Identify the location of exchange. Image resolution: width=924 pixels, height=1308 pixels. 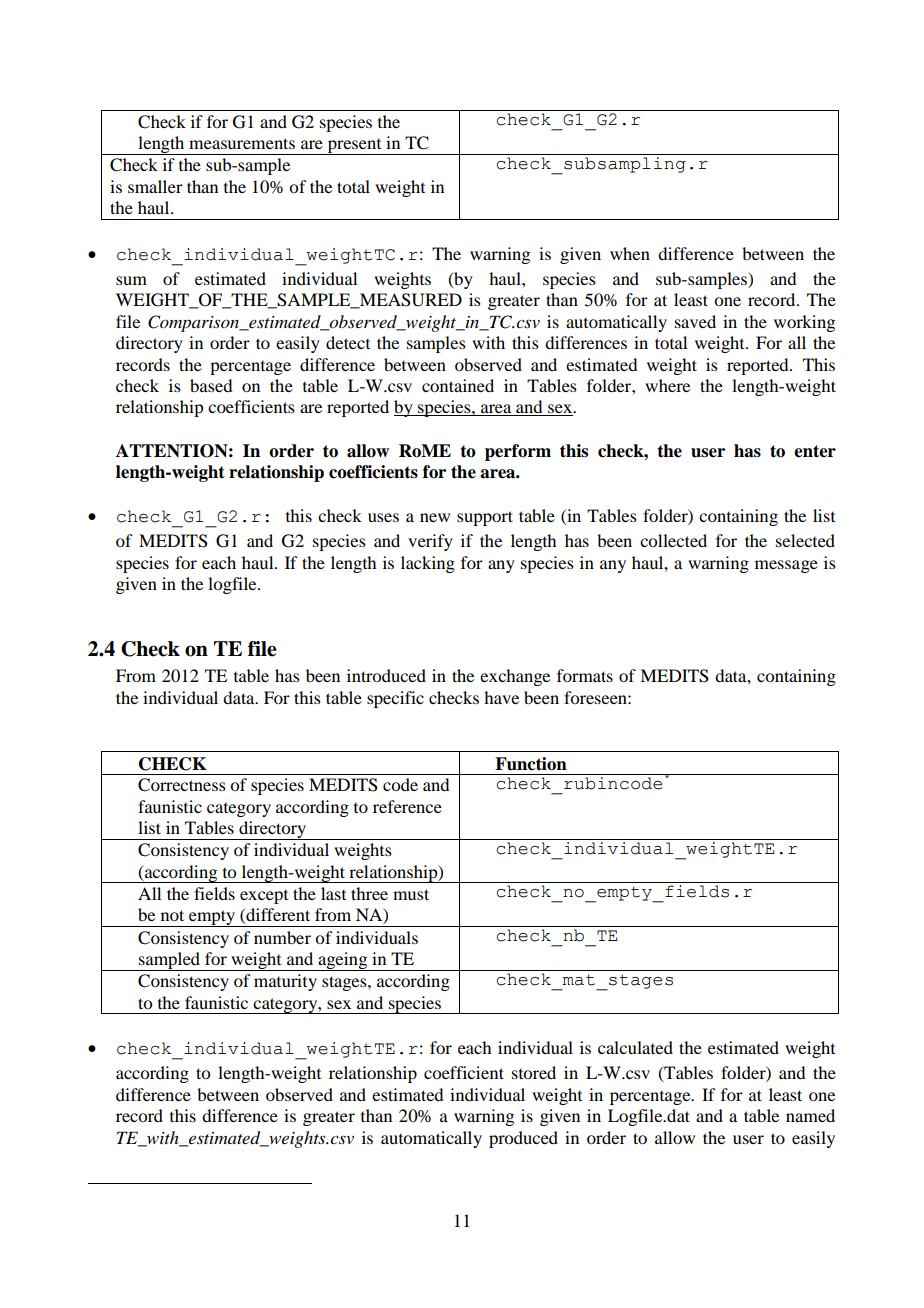
(515, 677).
